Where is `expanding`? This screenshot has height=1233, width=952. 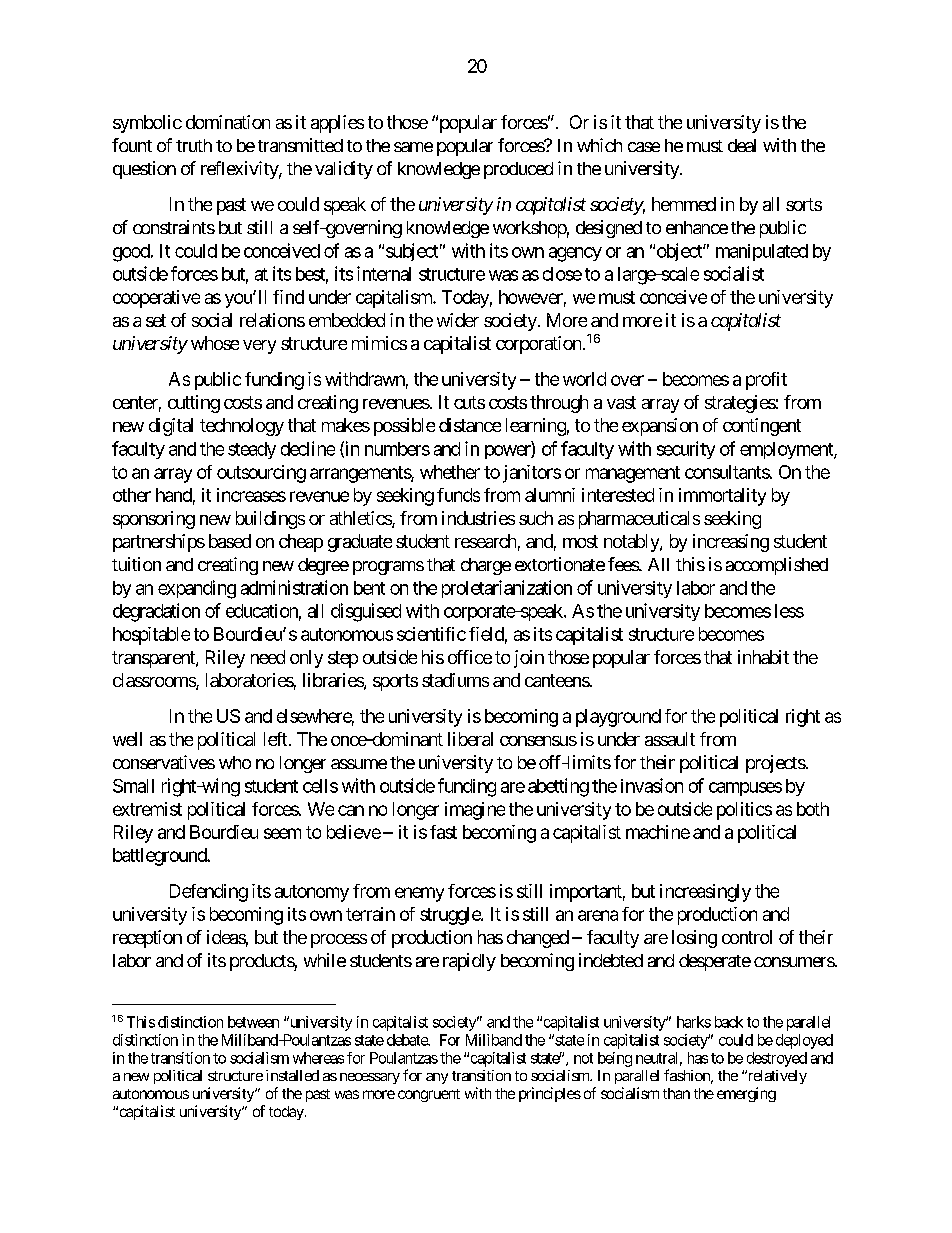
expanding is located at coordinates (197, 589).
